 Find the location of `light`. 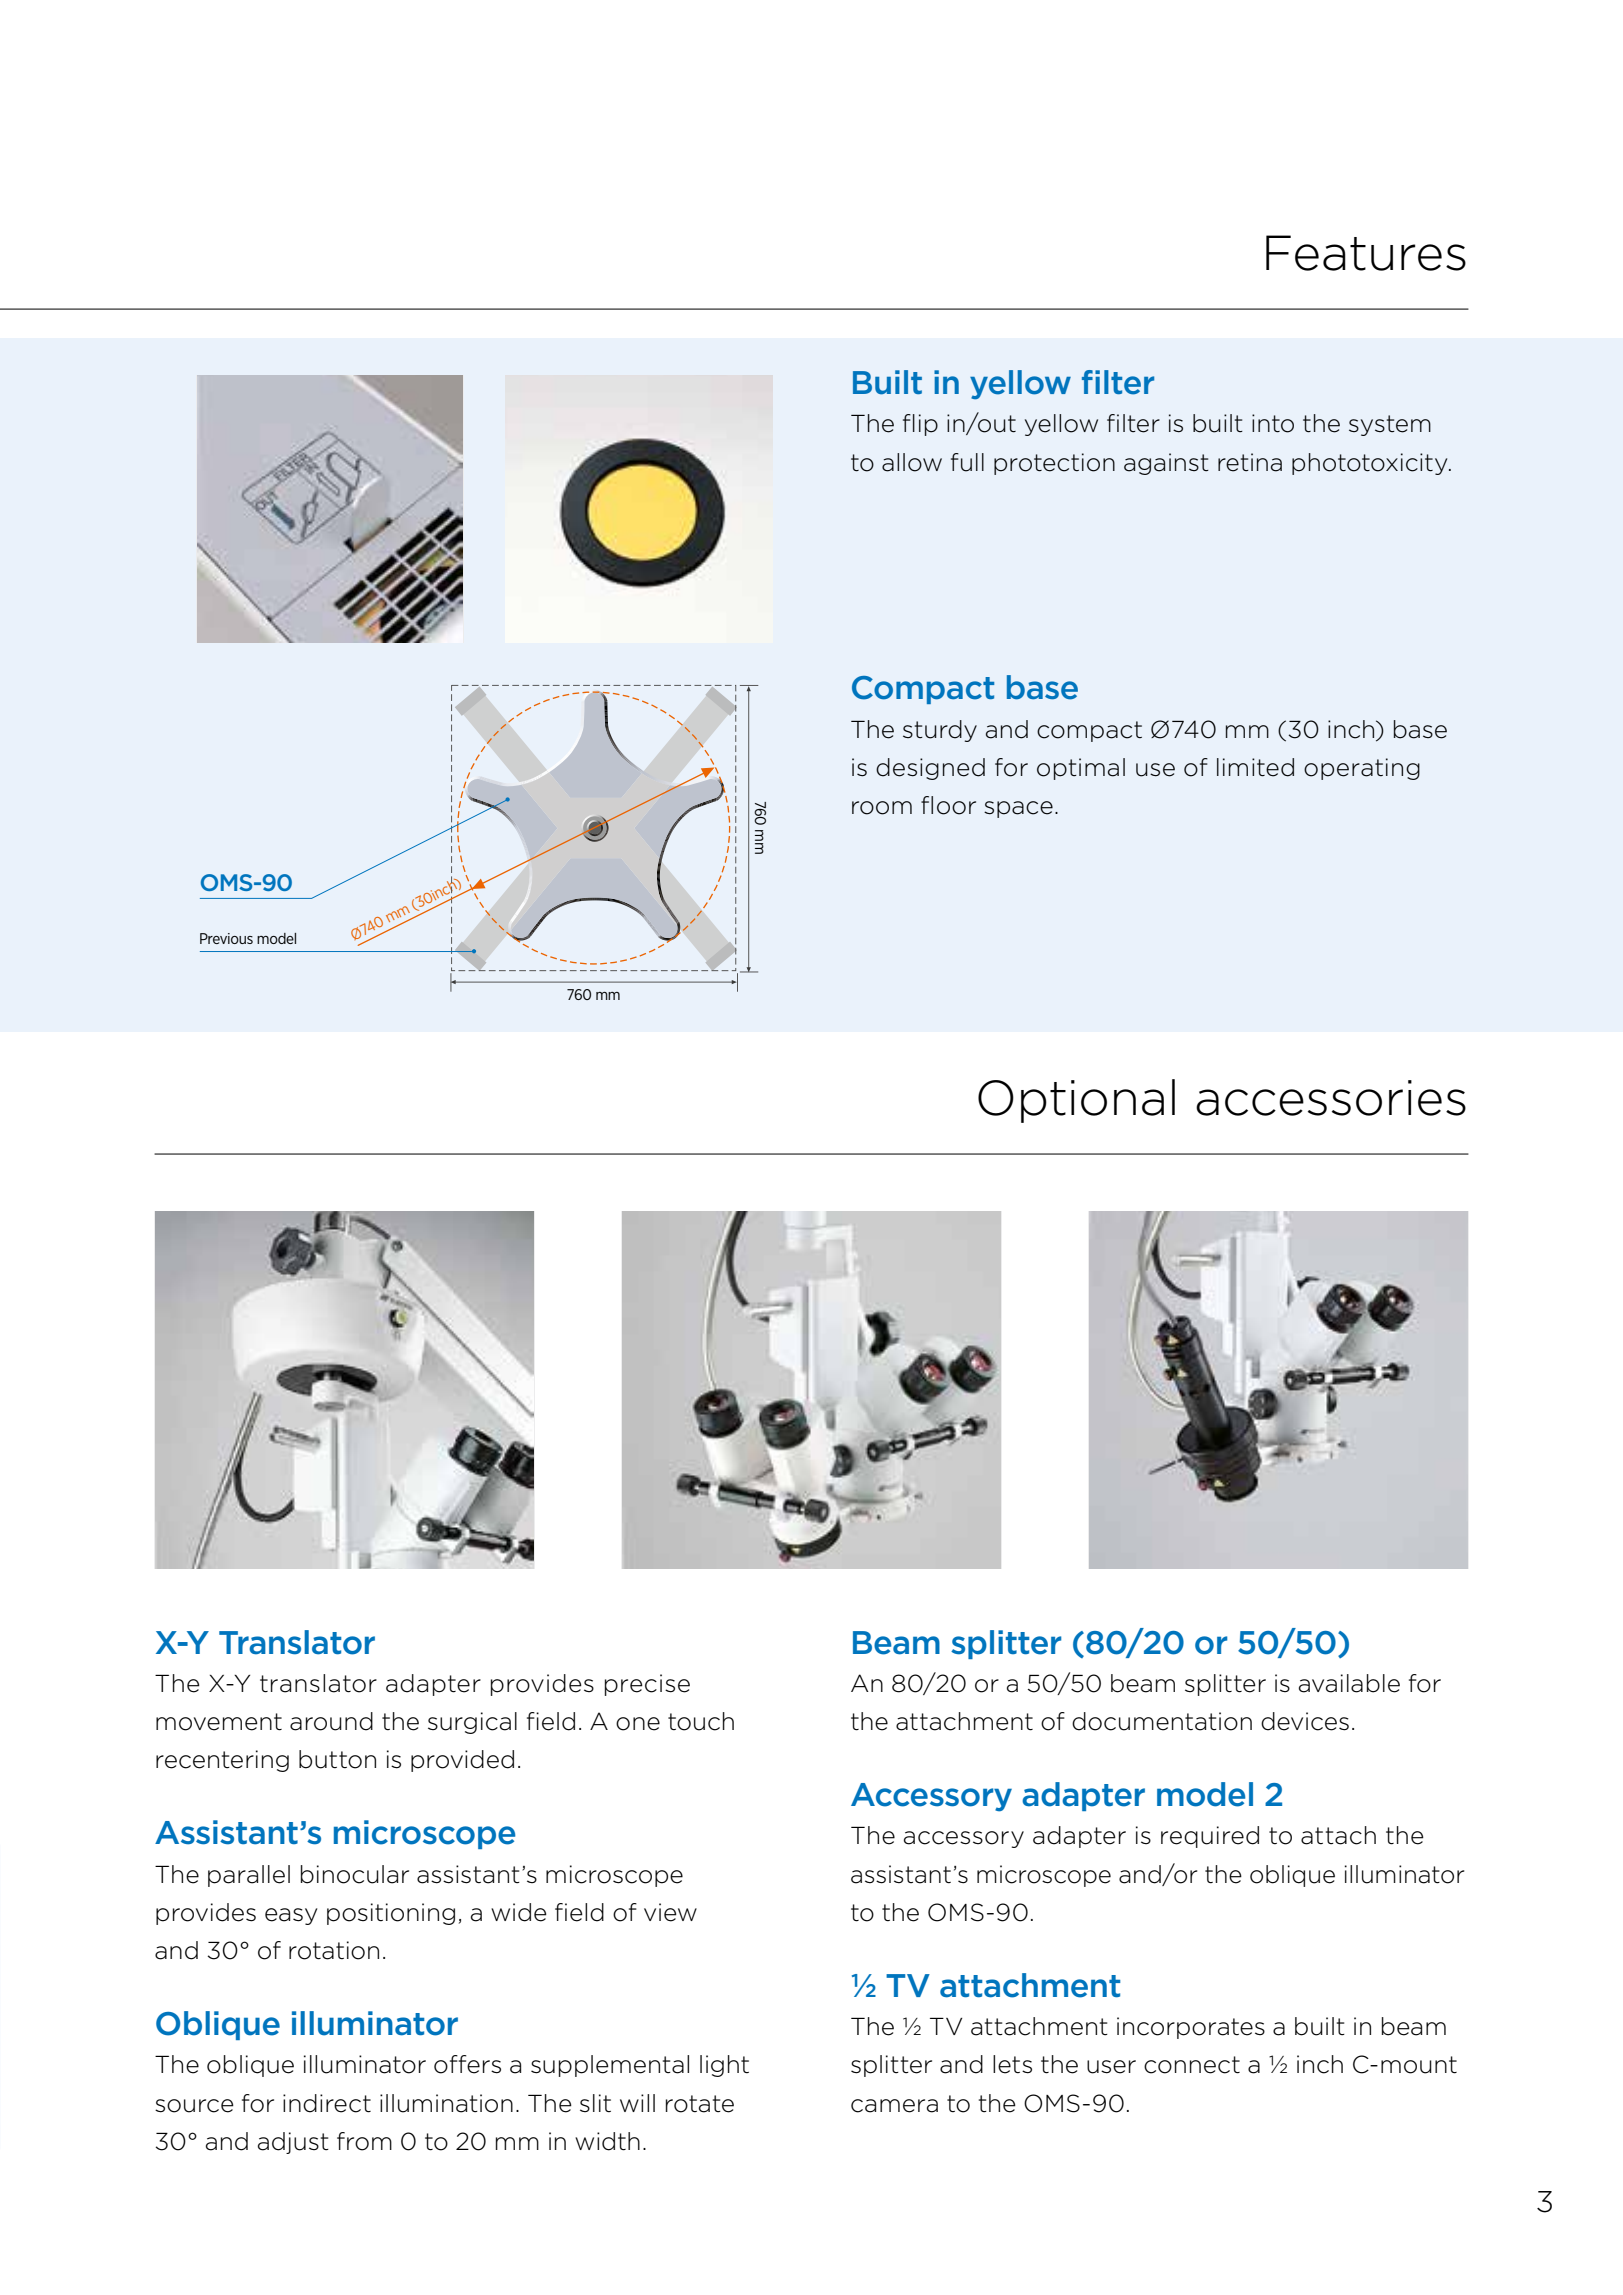

light is located at coordinates (724, 2066).
